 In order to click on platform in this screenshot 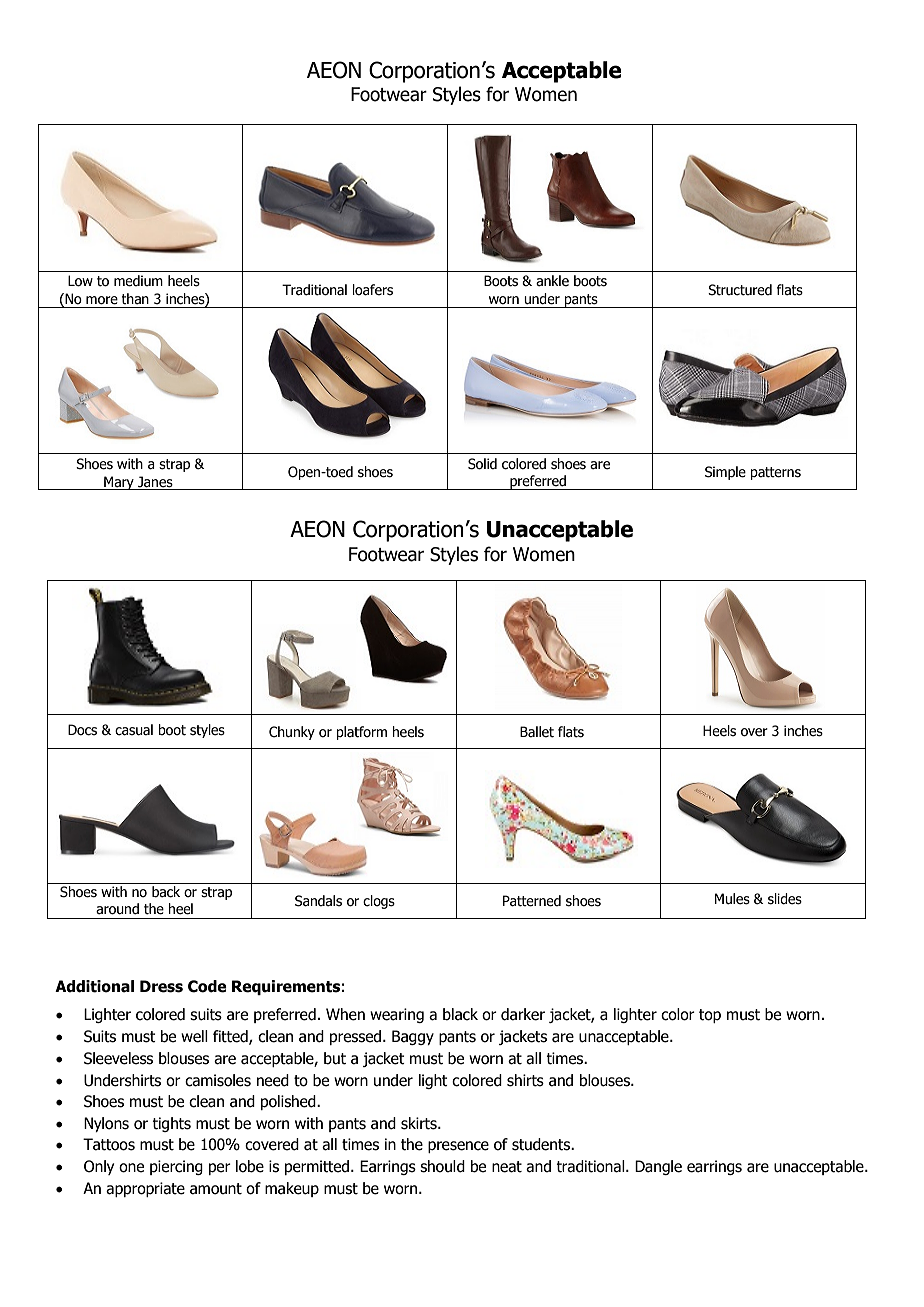, I will do `click(361, 733)`.
